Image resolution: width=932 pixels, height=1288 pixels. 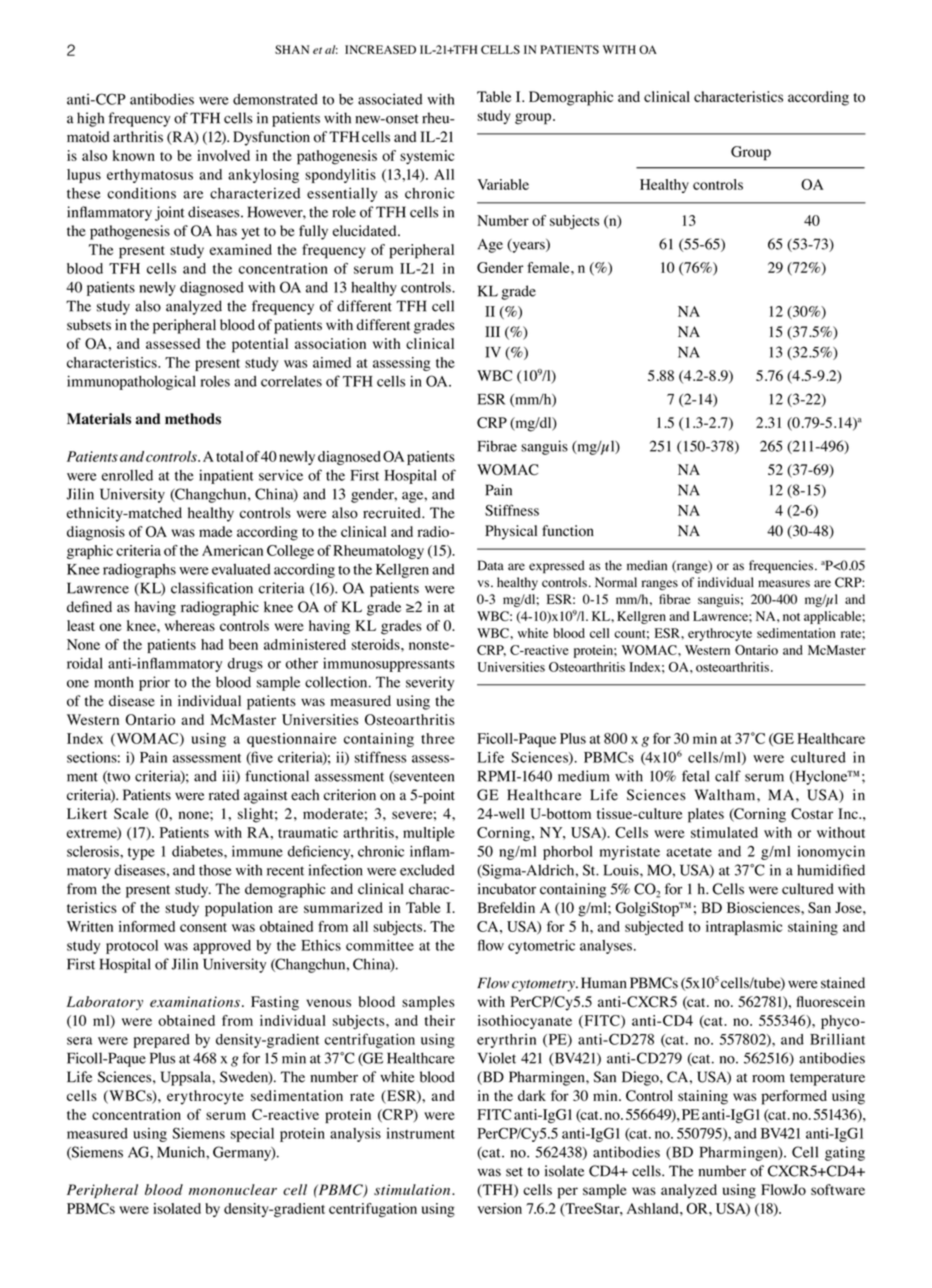 I want to click on associated, so click(x=390, y=99).
